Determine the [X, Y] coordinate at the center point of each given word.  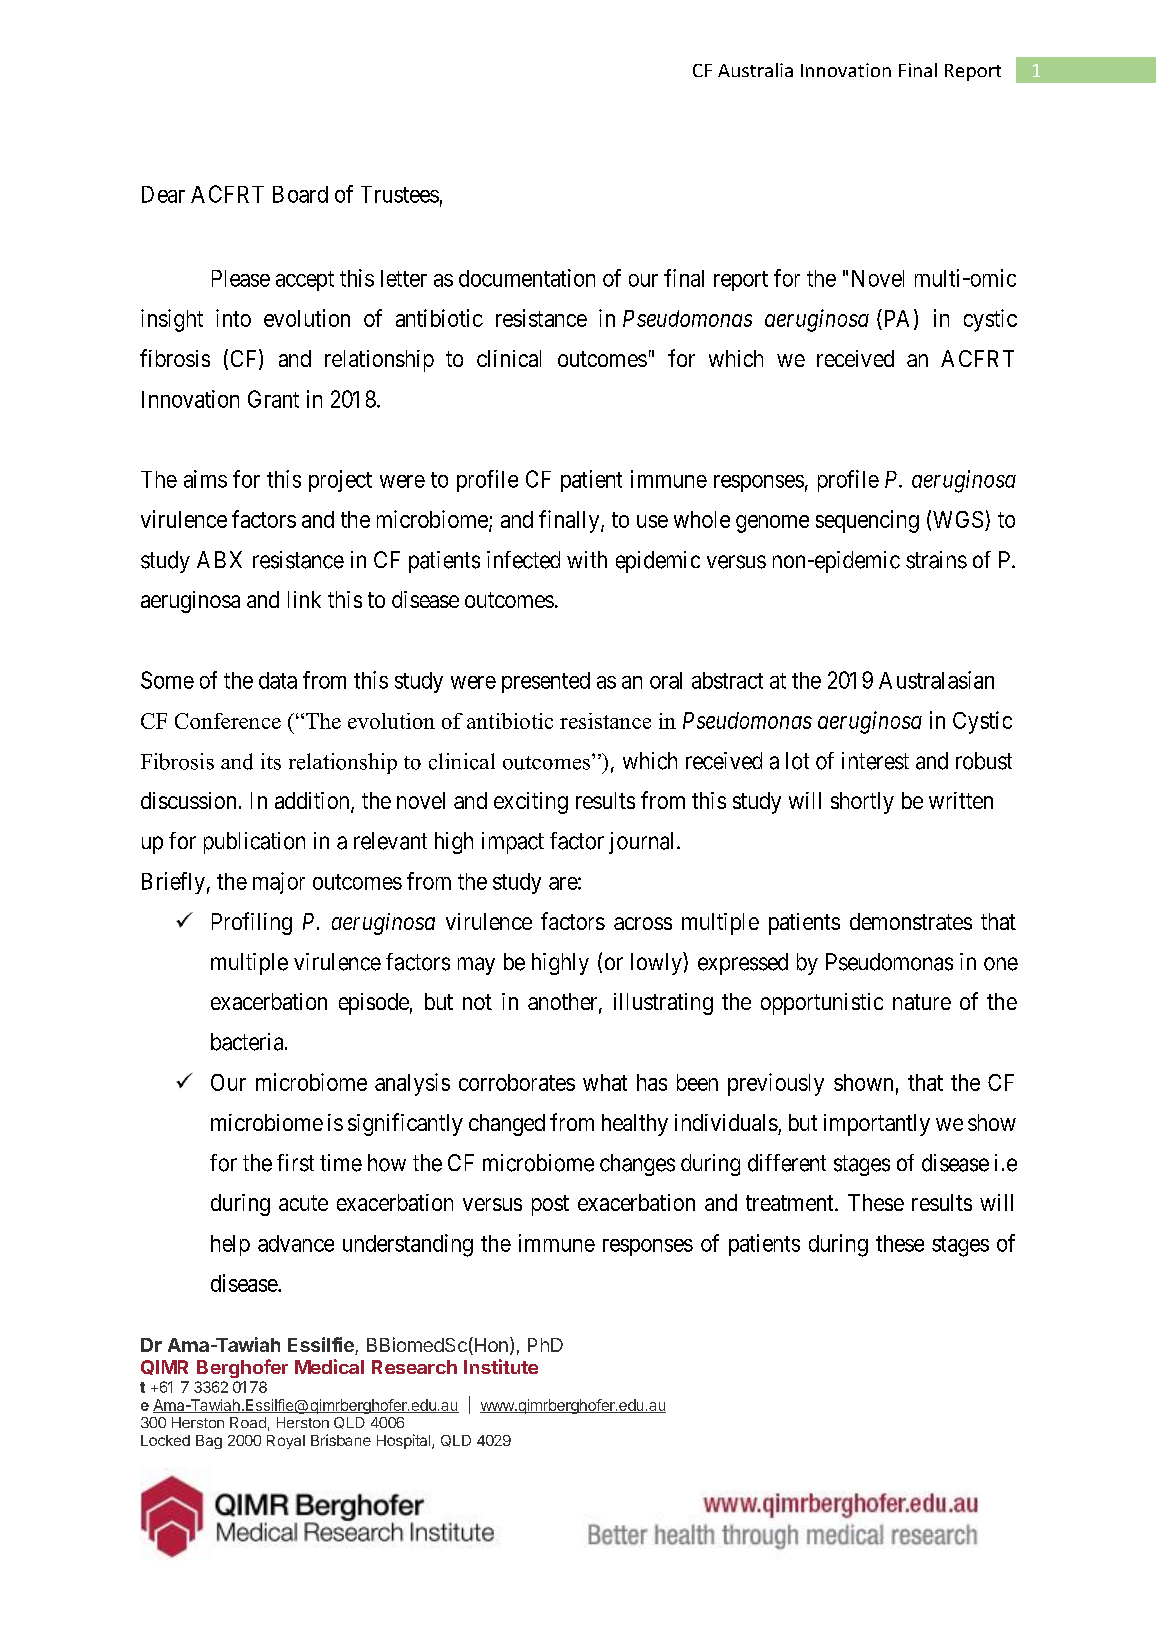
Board [300, 194]
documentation [527, 278]
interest [875, 761]
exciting [531, 803]
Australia [755, 70]
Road [248, 1422]
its [271, 761]
